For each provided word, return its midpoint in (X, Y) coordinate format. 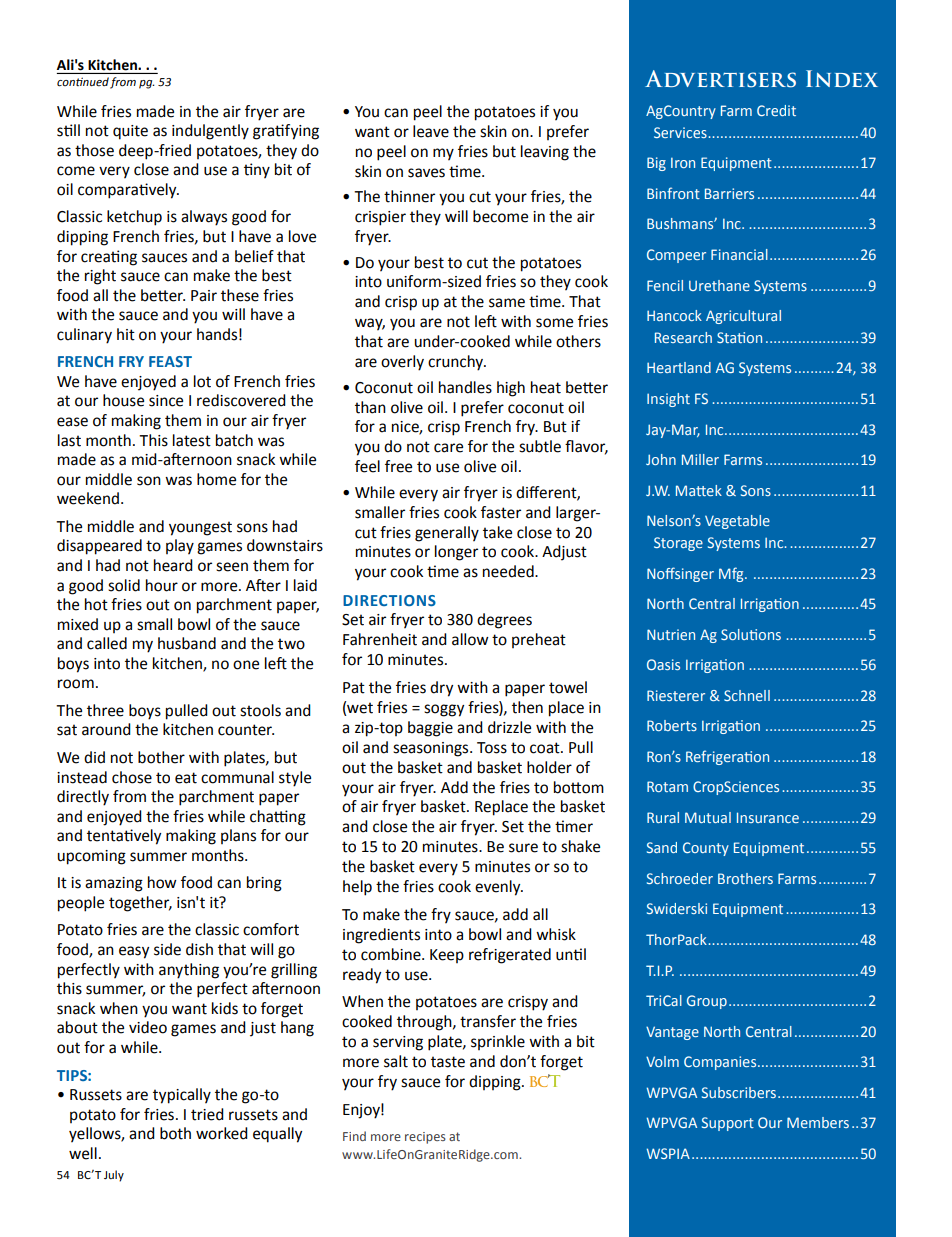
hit (126, 334)
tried (207, 1114)
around (106, 729)
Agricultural (743, 317)
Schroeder (680, 878)
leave (431, 131)
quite (130, 132)
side (167, 949)
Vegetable (737, 522)
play (180, 547)
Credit (776, 110)
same (507, 303)
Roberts (672, 725)
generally (447, 534)
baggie (430, 729)
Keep (447, 956)
